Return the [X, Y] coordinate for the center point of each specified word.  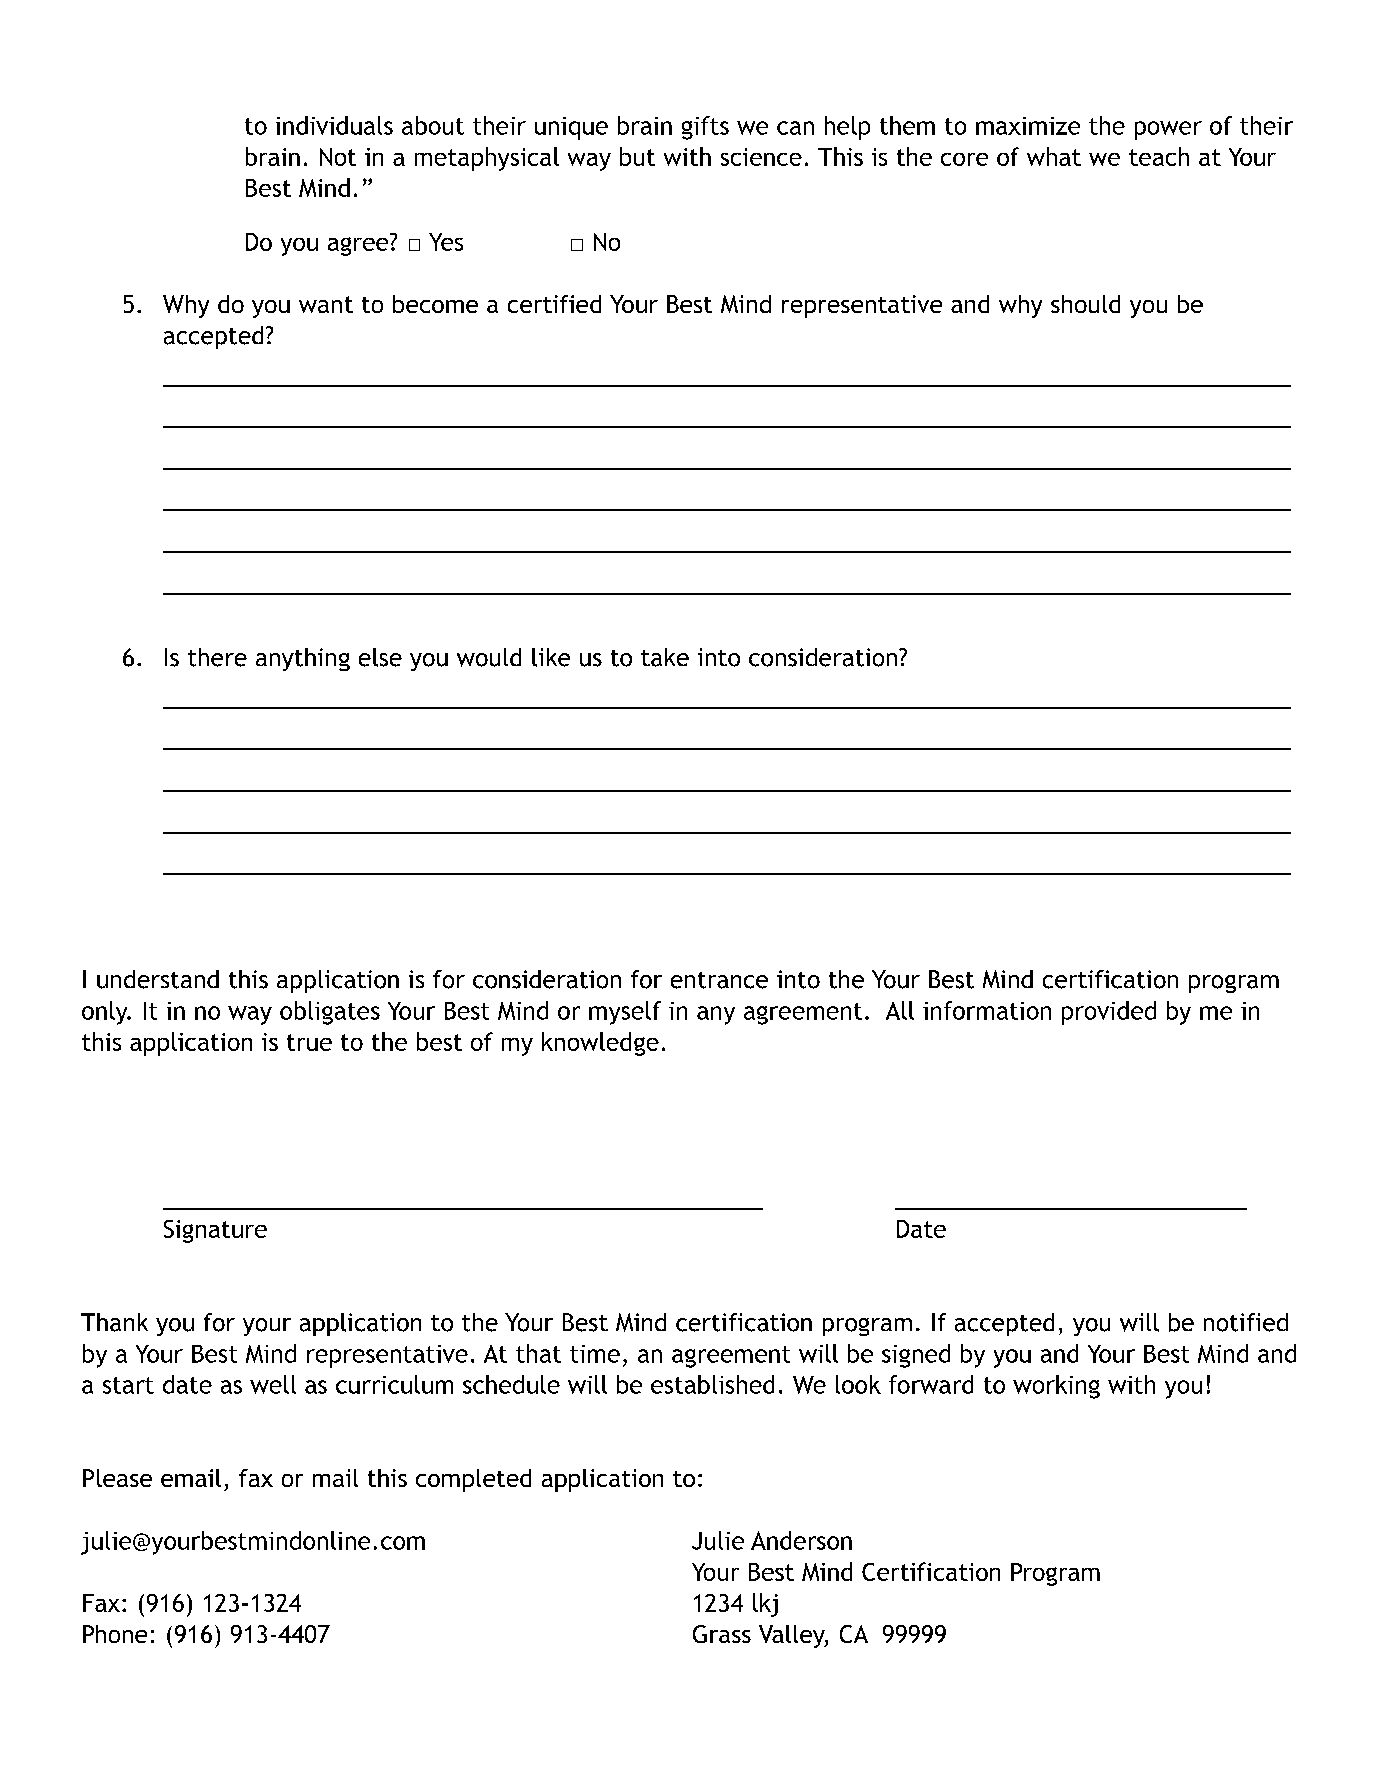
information [987, 1010]
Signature [215, 1231]
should [1085, 304]
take [665, 657]
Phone [115, 1634]
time [595, 1354]
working [1056, 1387]
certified [554, 304]
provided [1109, 1013]
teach [1159, 156]
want [326, 304]
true [309, 1042]
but [637, 156]
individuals [334, 125]
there [217, 657]
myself [625, 1013]
